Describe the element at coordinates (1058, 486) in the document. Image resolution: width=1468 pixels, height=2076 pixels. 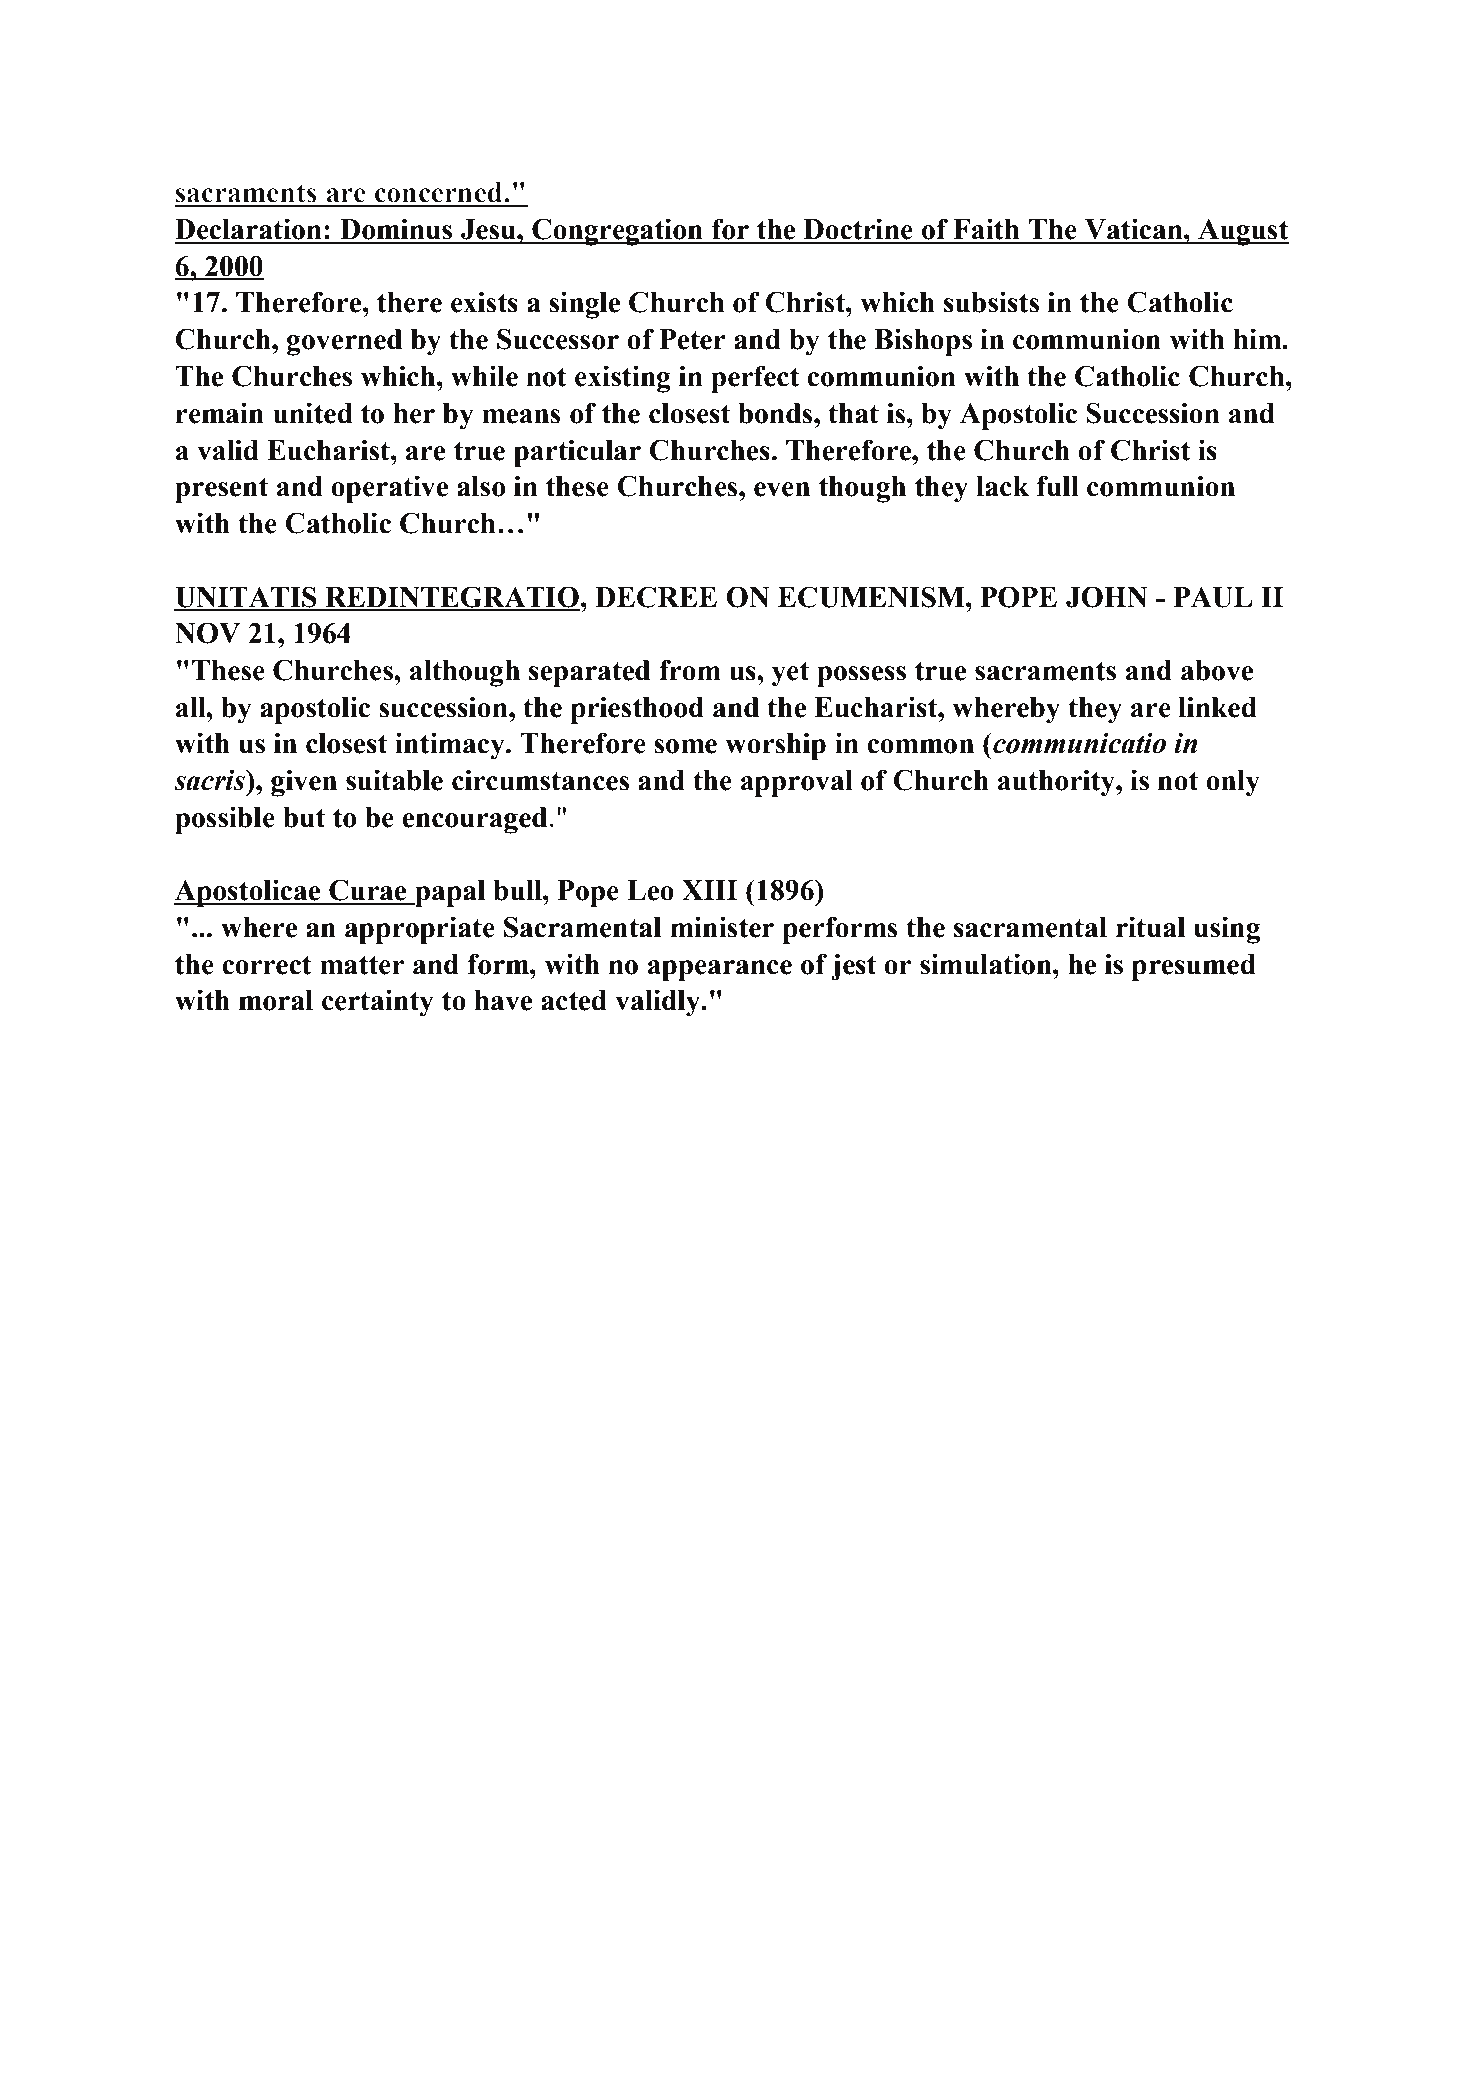
I see `full` at that location.
